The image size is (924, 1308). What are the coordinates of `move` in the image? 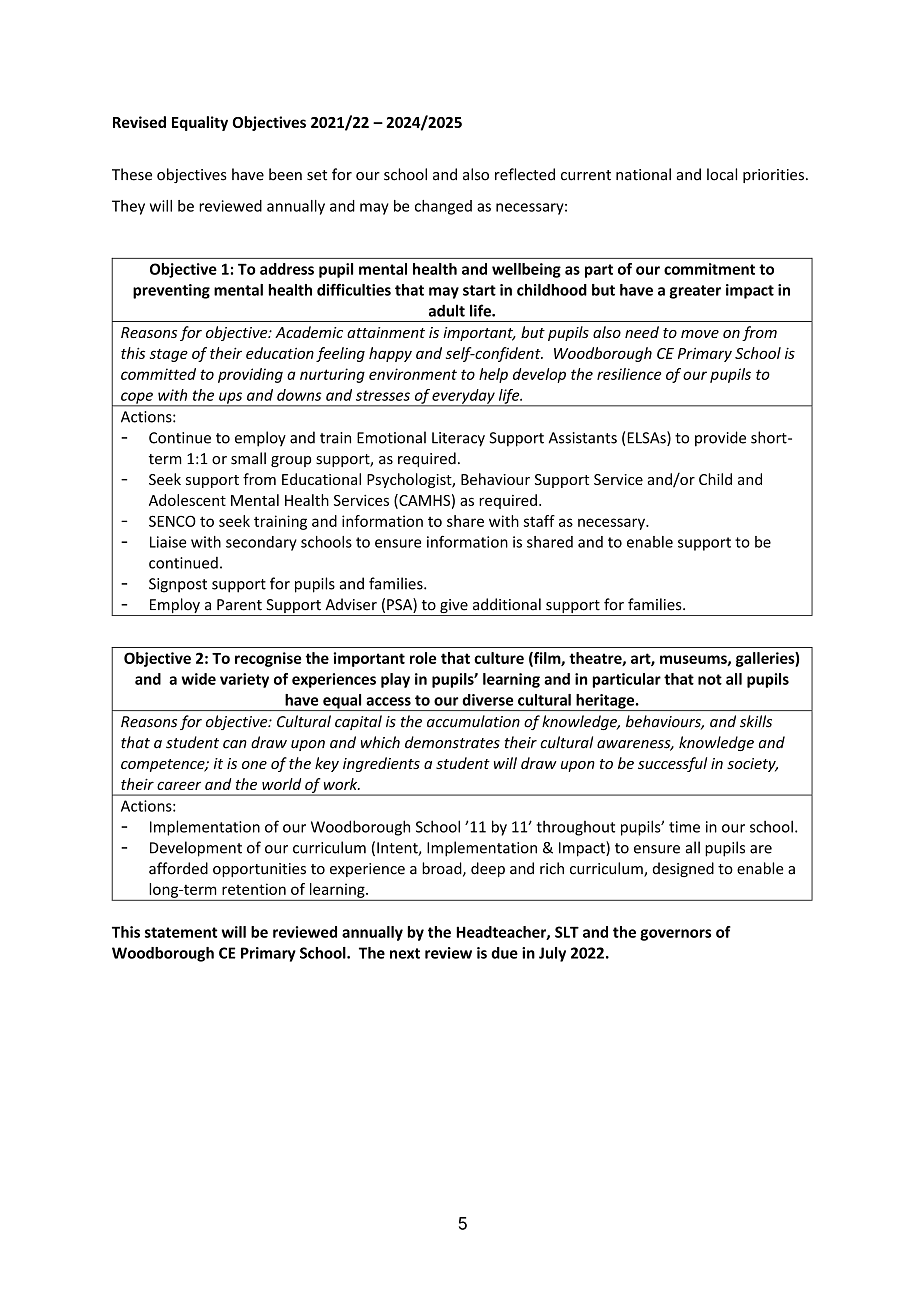 It's located at (700, 334).
